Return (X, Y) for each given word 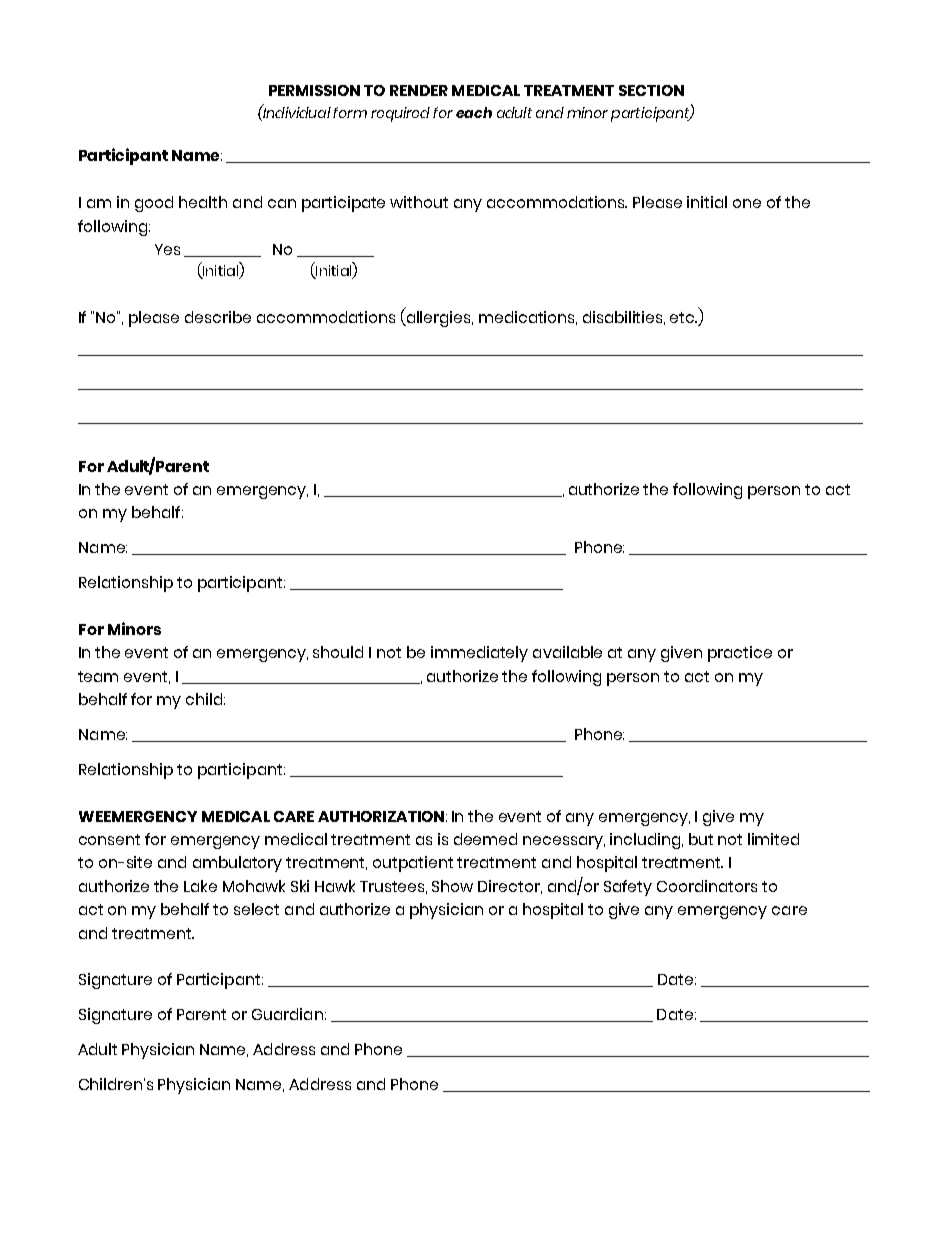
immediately (479, 654)
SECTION (651, 90)
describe (218, 317)
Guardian (287, 1014)
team (98, 676)
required (400, 114)
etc (683, 317)
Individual (296, 111)
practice (740, 654)
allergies (438, 317)
